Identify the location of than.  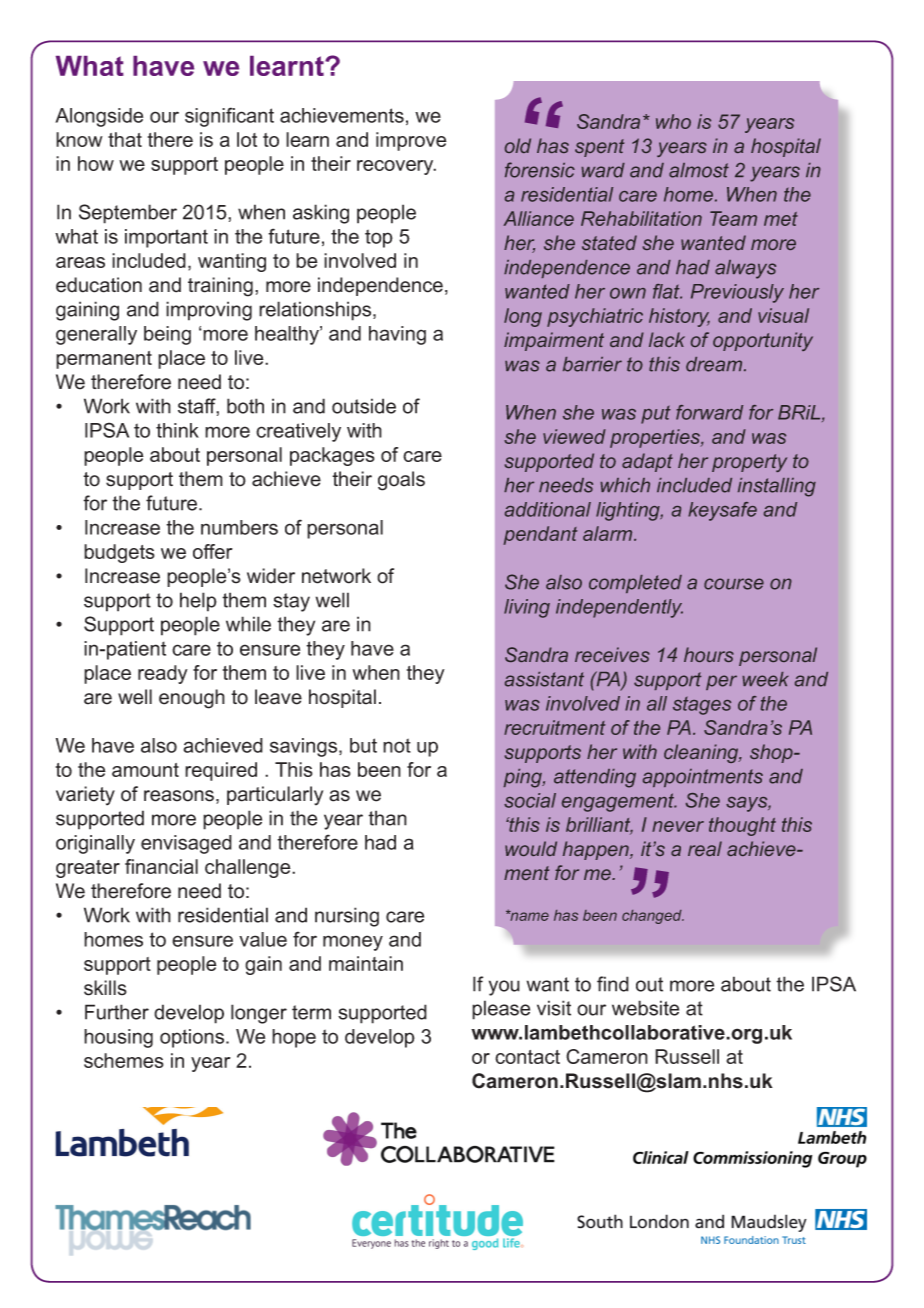
(387, 818).
